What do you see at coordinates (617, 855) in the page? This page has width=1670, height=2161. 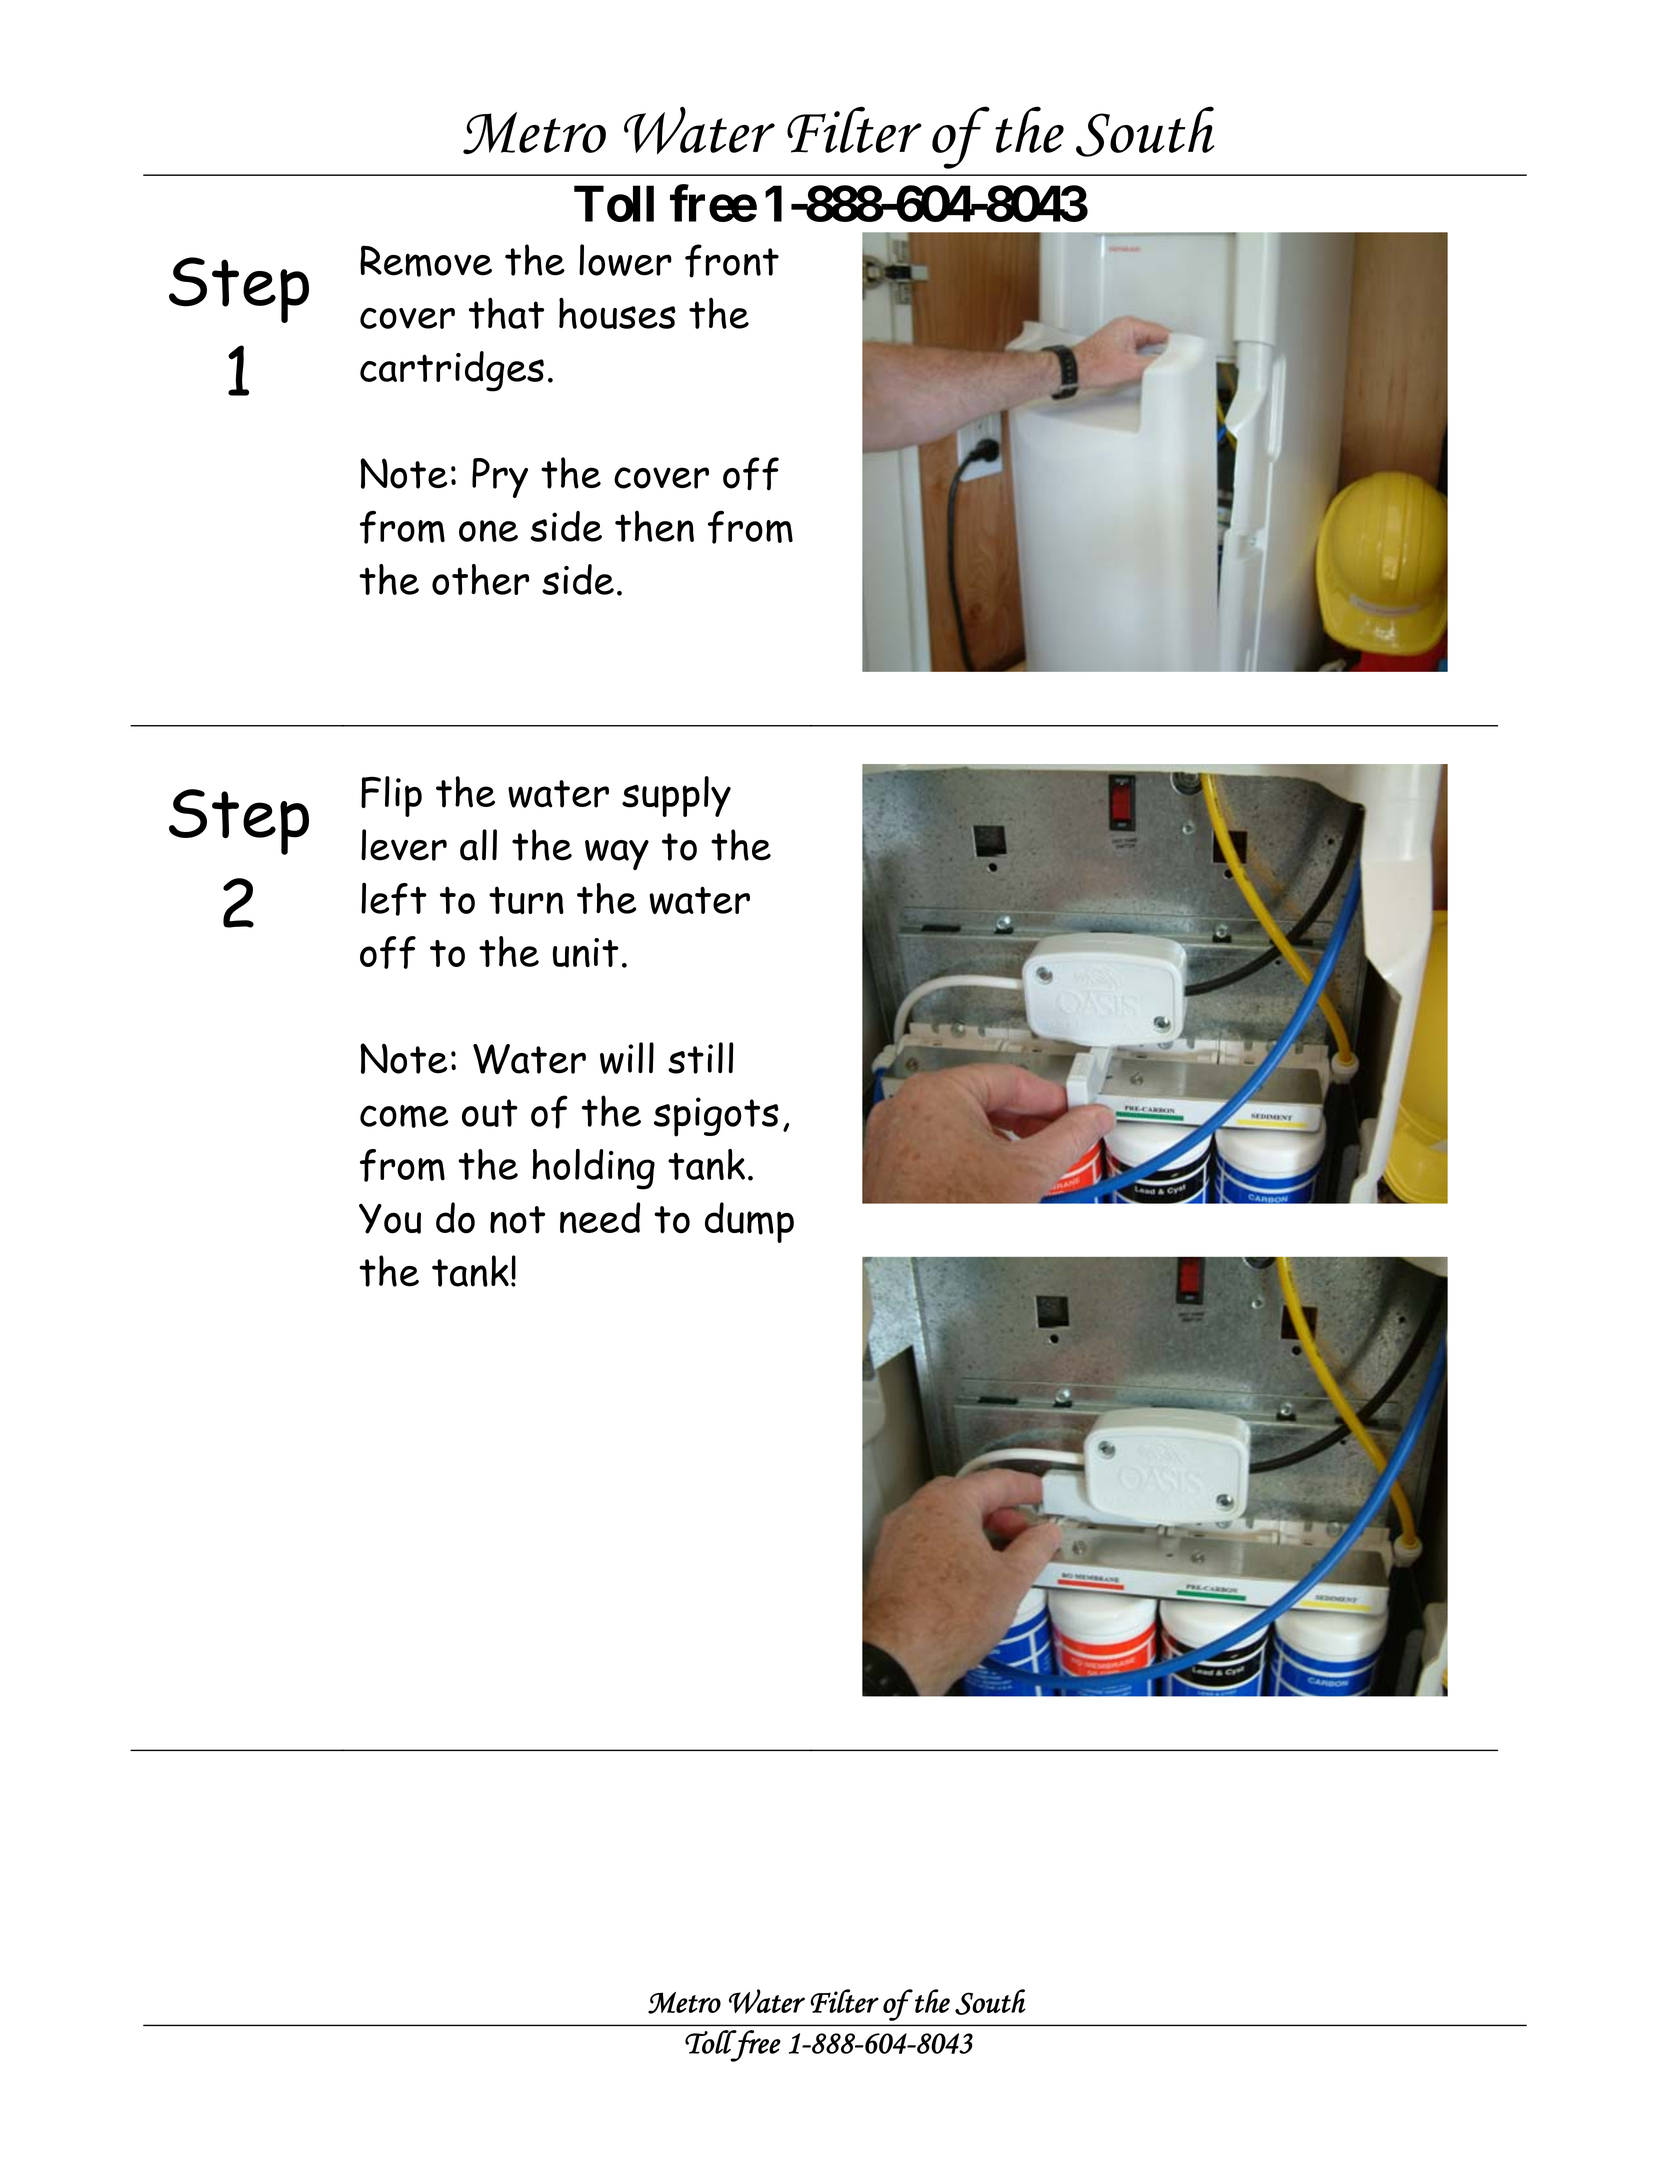 I see `way` at bounding box center [617, 855].
